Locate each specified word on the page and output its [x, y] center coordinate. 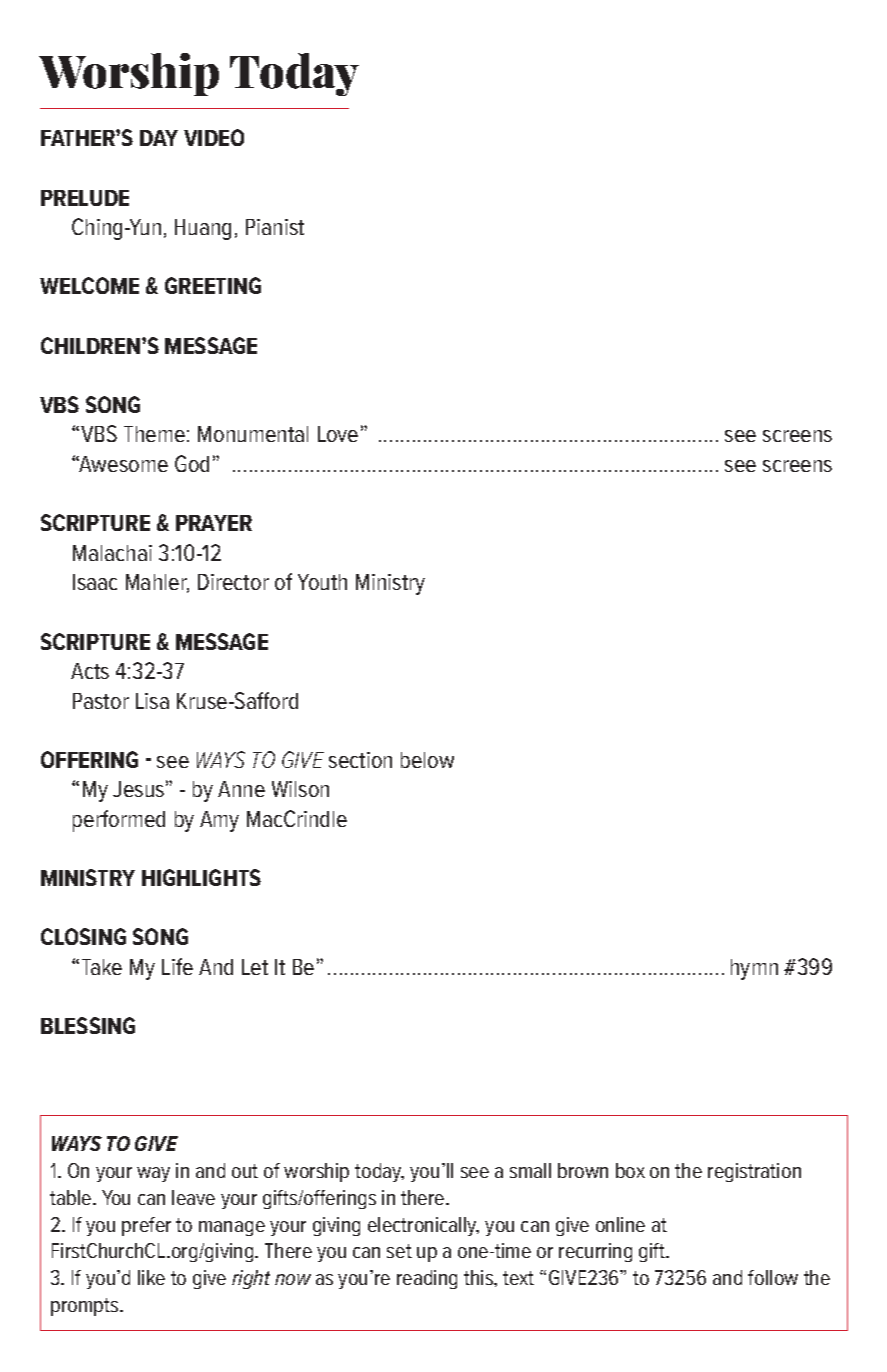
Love [338, 434]
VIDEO [214, 137]
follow [773, 1277]
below [427, 760]
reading [427, 1279]
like [151, 1277]
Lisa [152, 701]
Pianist [275, 227]
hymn [754, 969]
